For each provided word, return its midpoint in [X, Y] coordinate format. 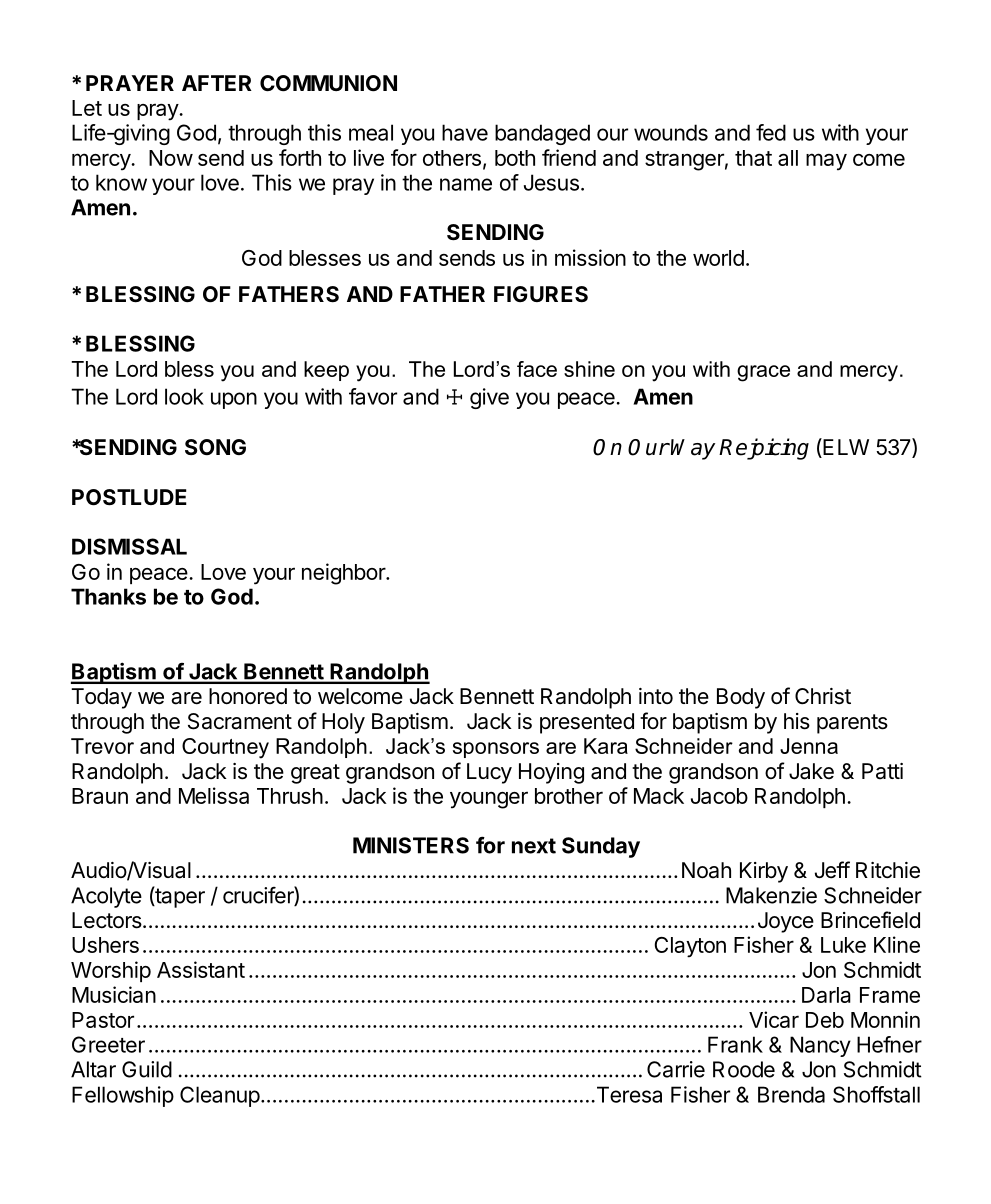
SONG [215, 447]
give [489, 398]
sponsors [496, 750]
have [465, 132]
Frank [735, 1044]
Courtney [225, 748]
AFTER [217, 83]
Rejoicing [764, 449]
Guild [147, 1069]
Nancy [820, 1046]
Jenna [809, 746]
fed [771, 132]
